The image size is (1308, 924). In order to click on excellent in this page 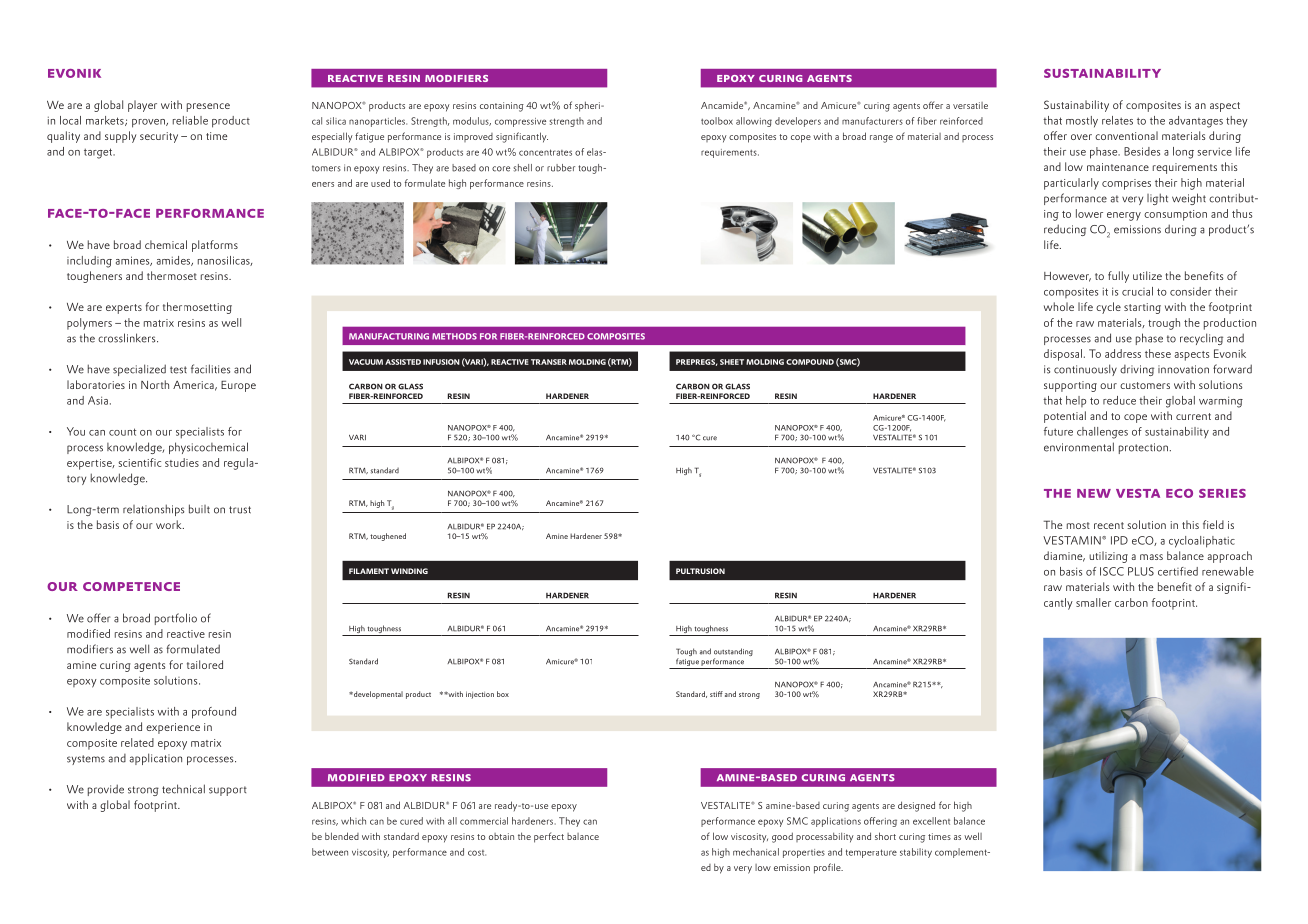, I will do `click(931, 821)`.
